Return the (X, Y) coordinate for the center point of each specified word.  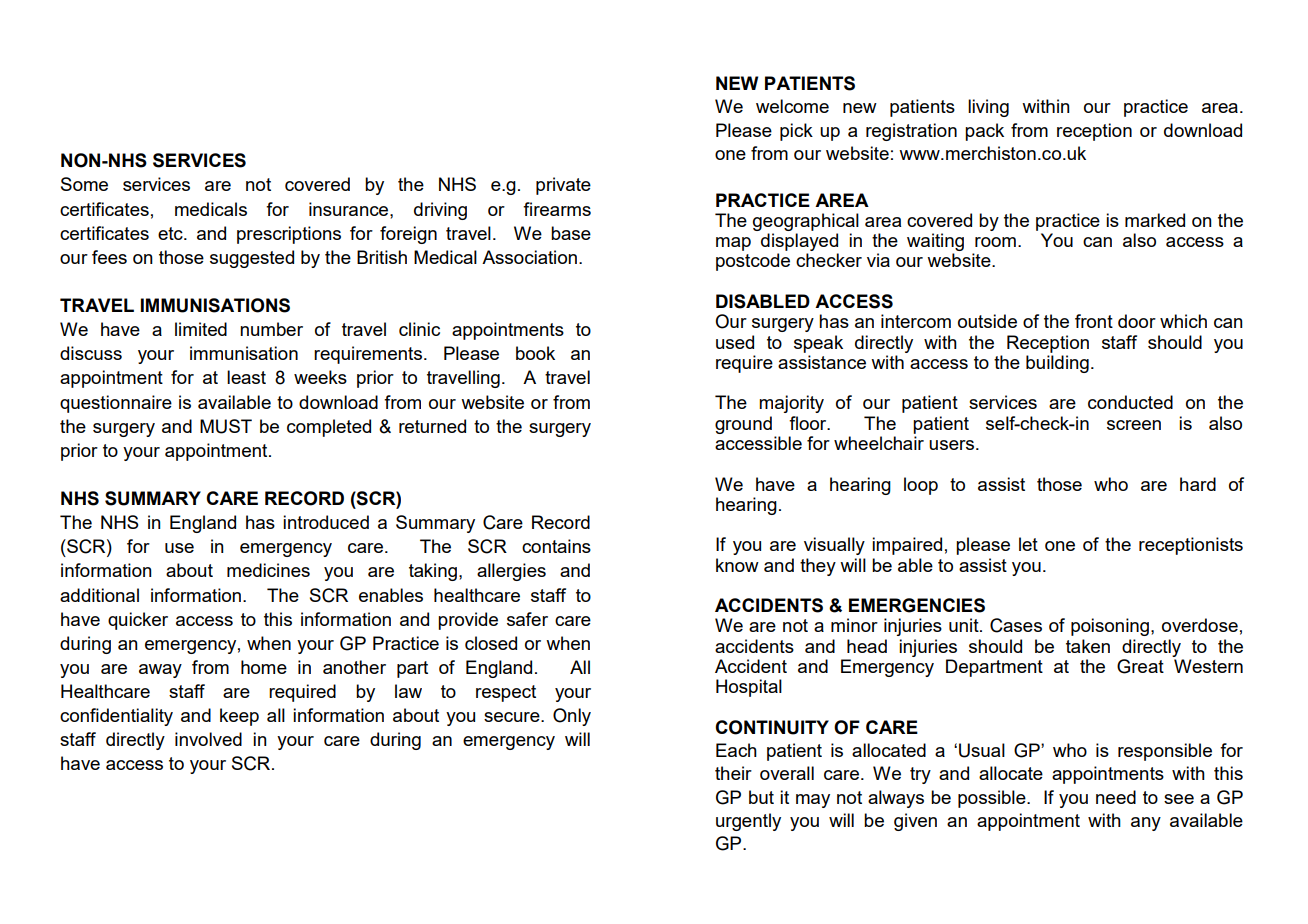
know (737, 565)
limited (201, 329)
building (1057, 364)
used (735, 342)
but (761, 797)
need (1116, 797)
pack (984, 132)
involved (208, 739)
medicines (268, 570)
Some (84, 184)
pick (796, 132)
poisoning (1110, 627)
